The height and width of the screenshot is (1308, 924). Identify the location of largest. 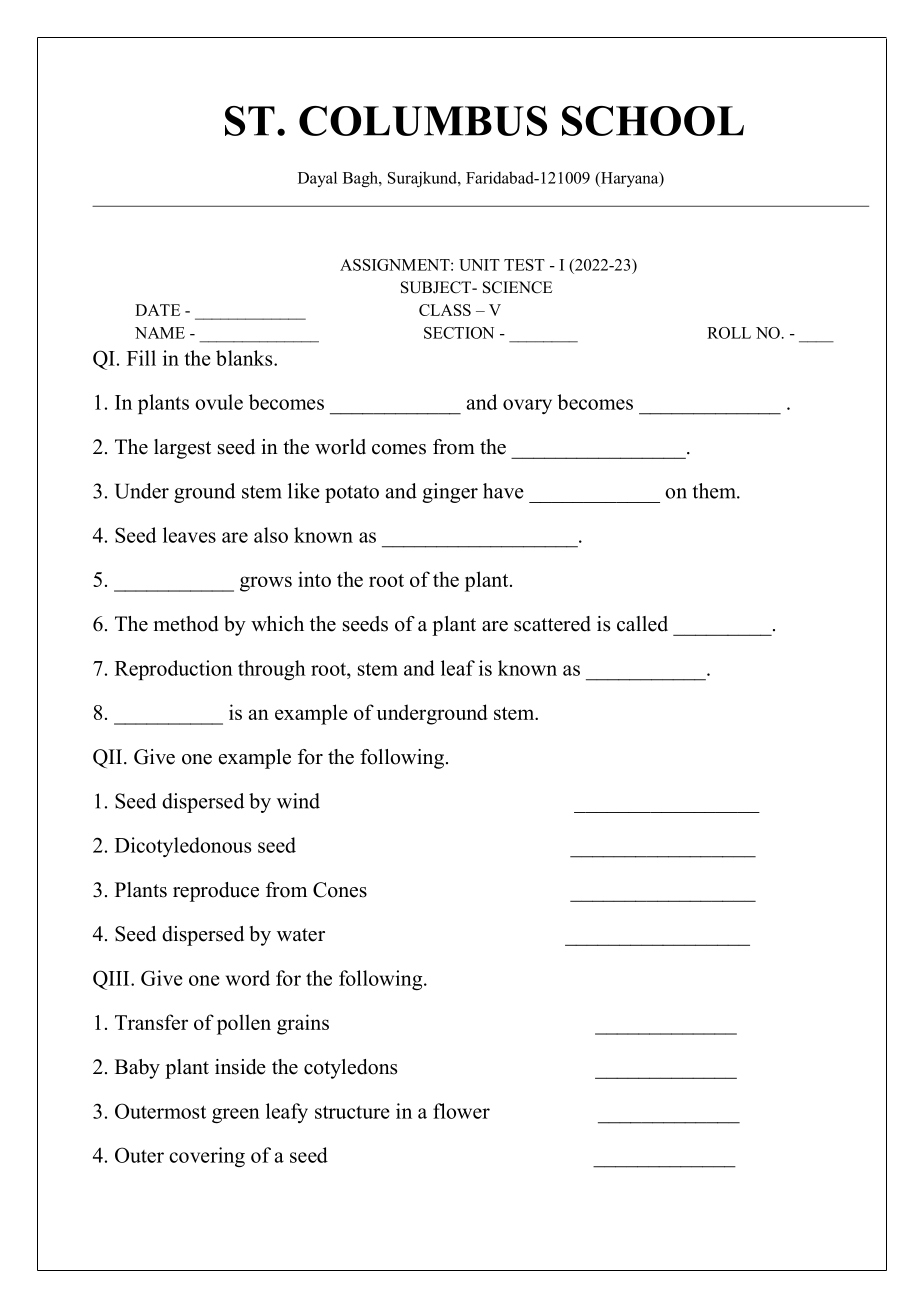
(182, 449).
